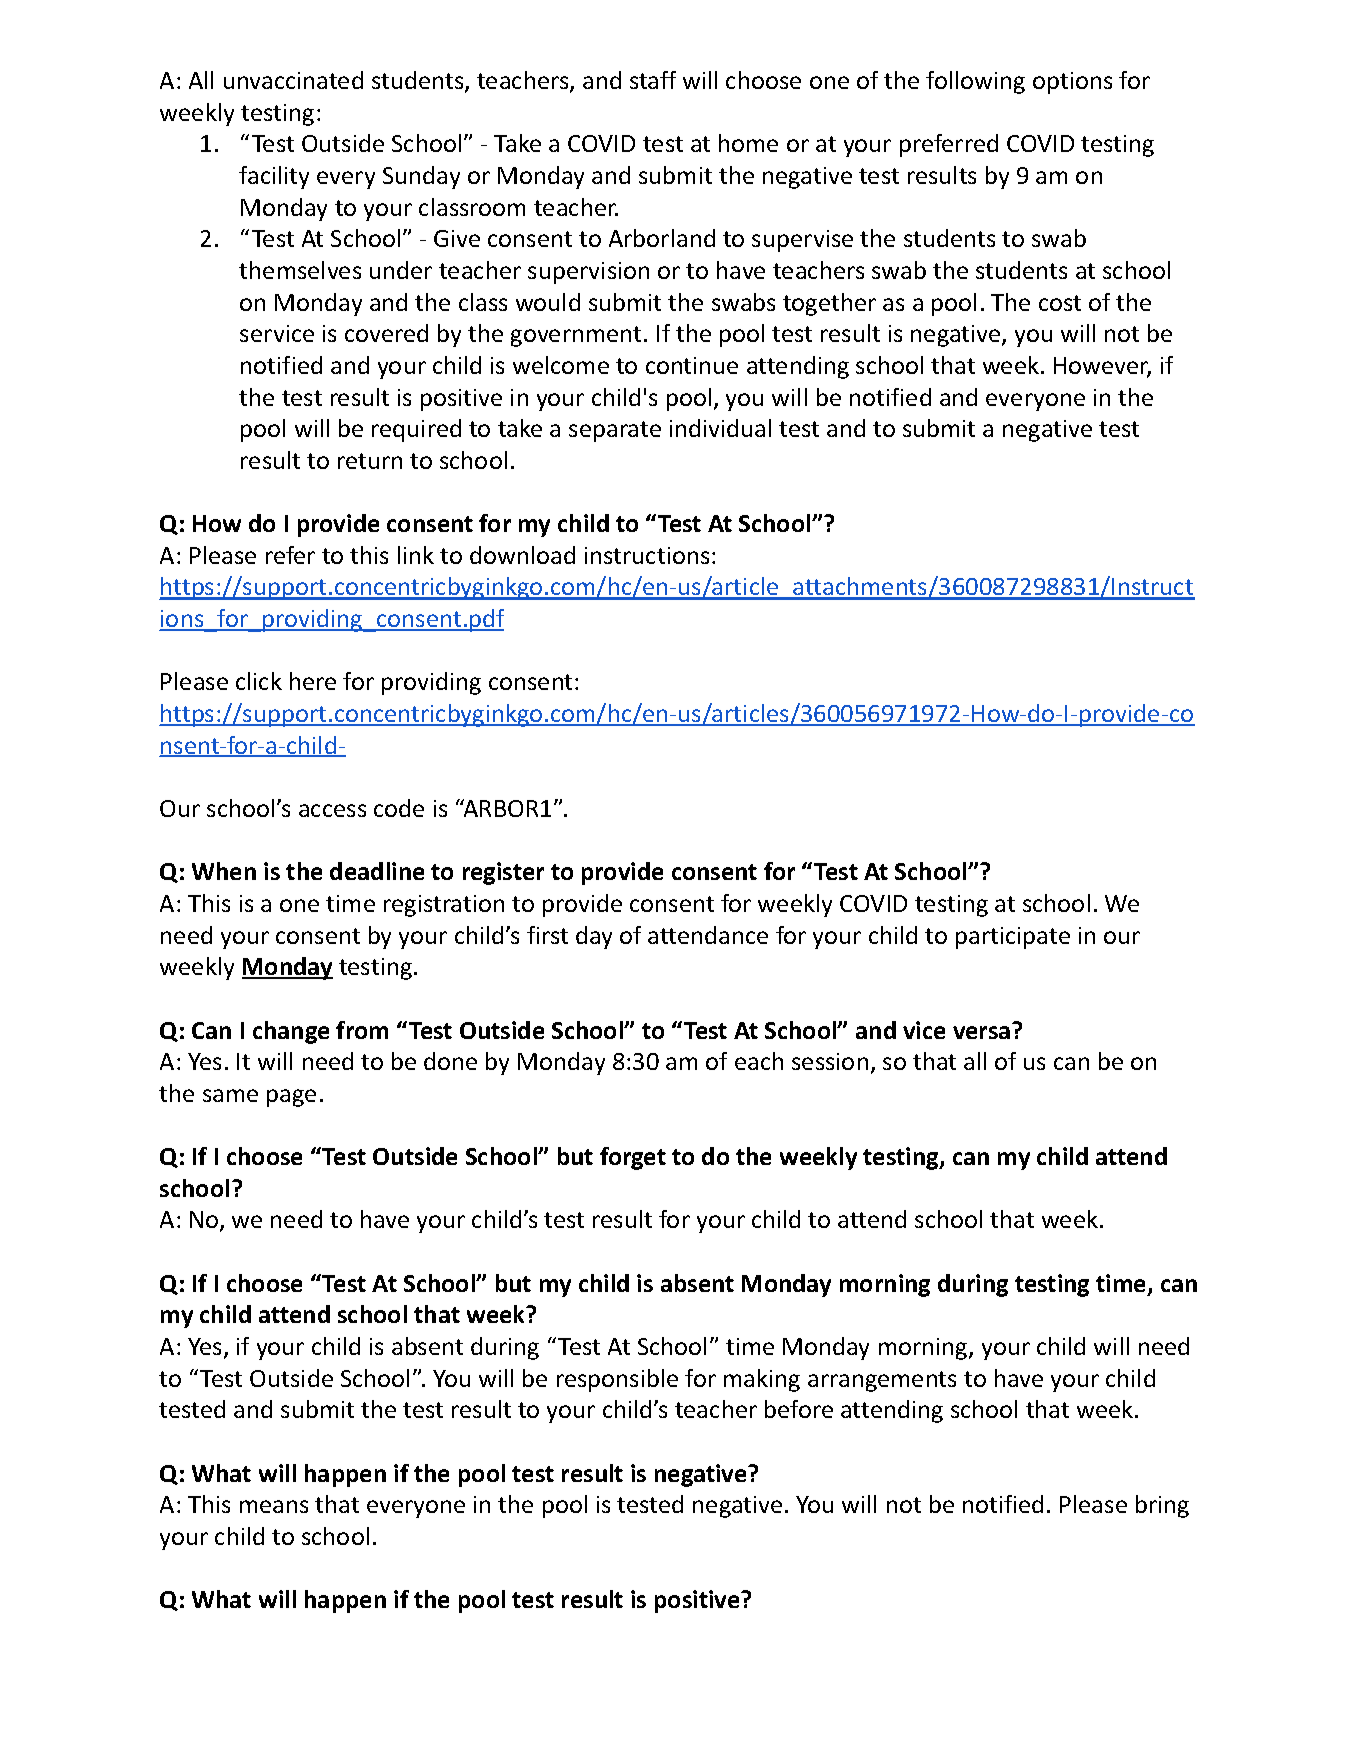  I want to click on means, so click(274, 1506).
